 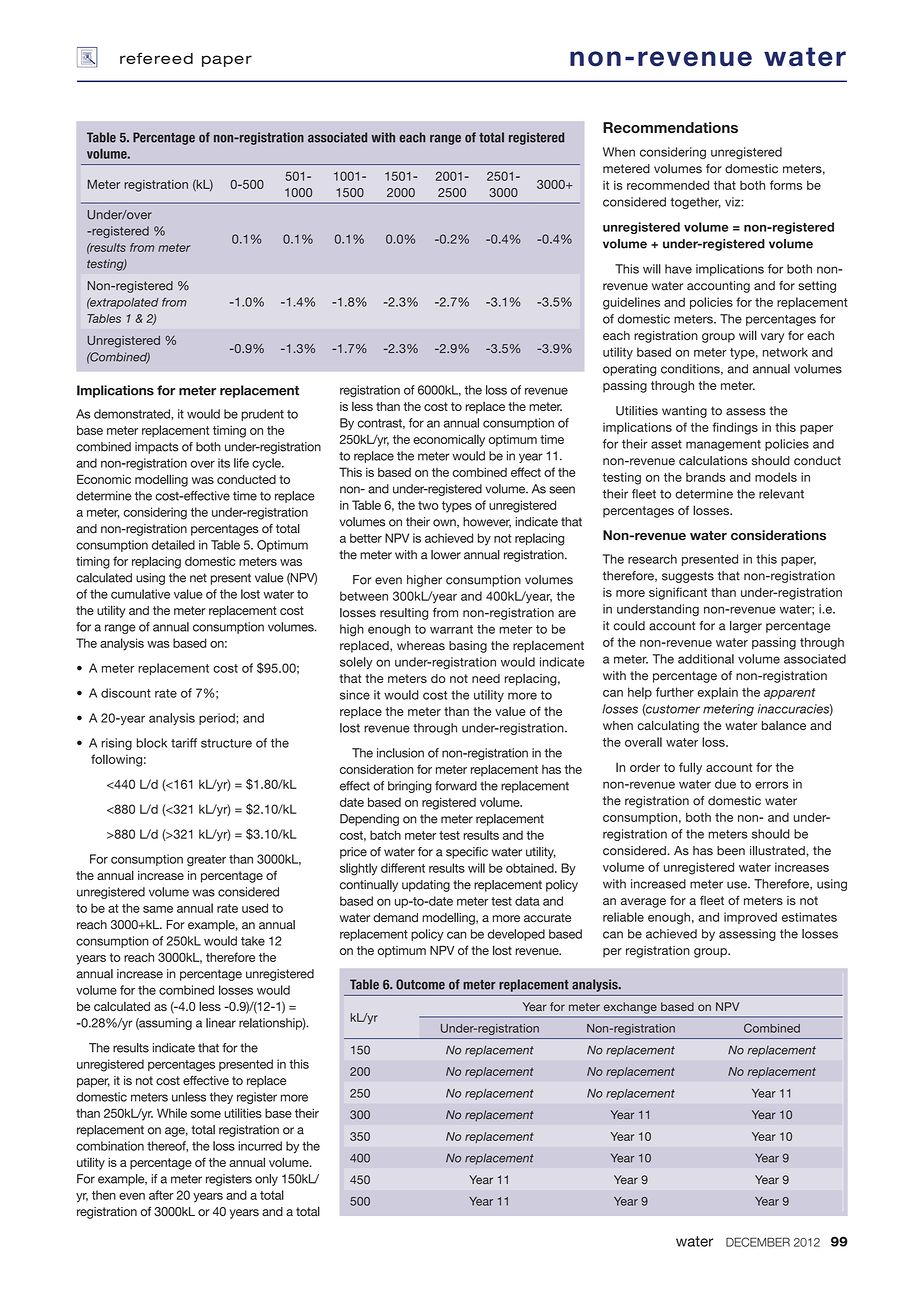 I want to click on discount, so click(x=126, y=693).
